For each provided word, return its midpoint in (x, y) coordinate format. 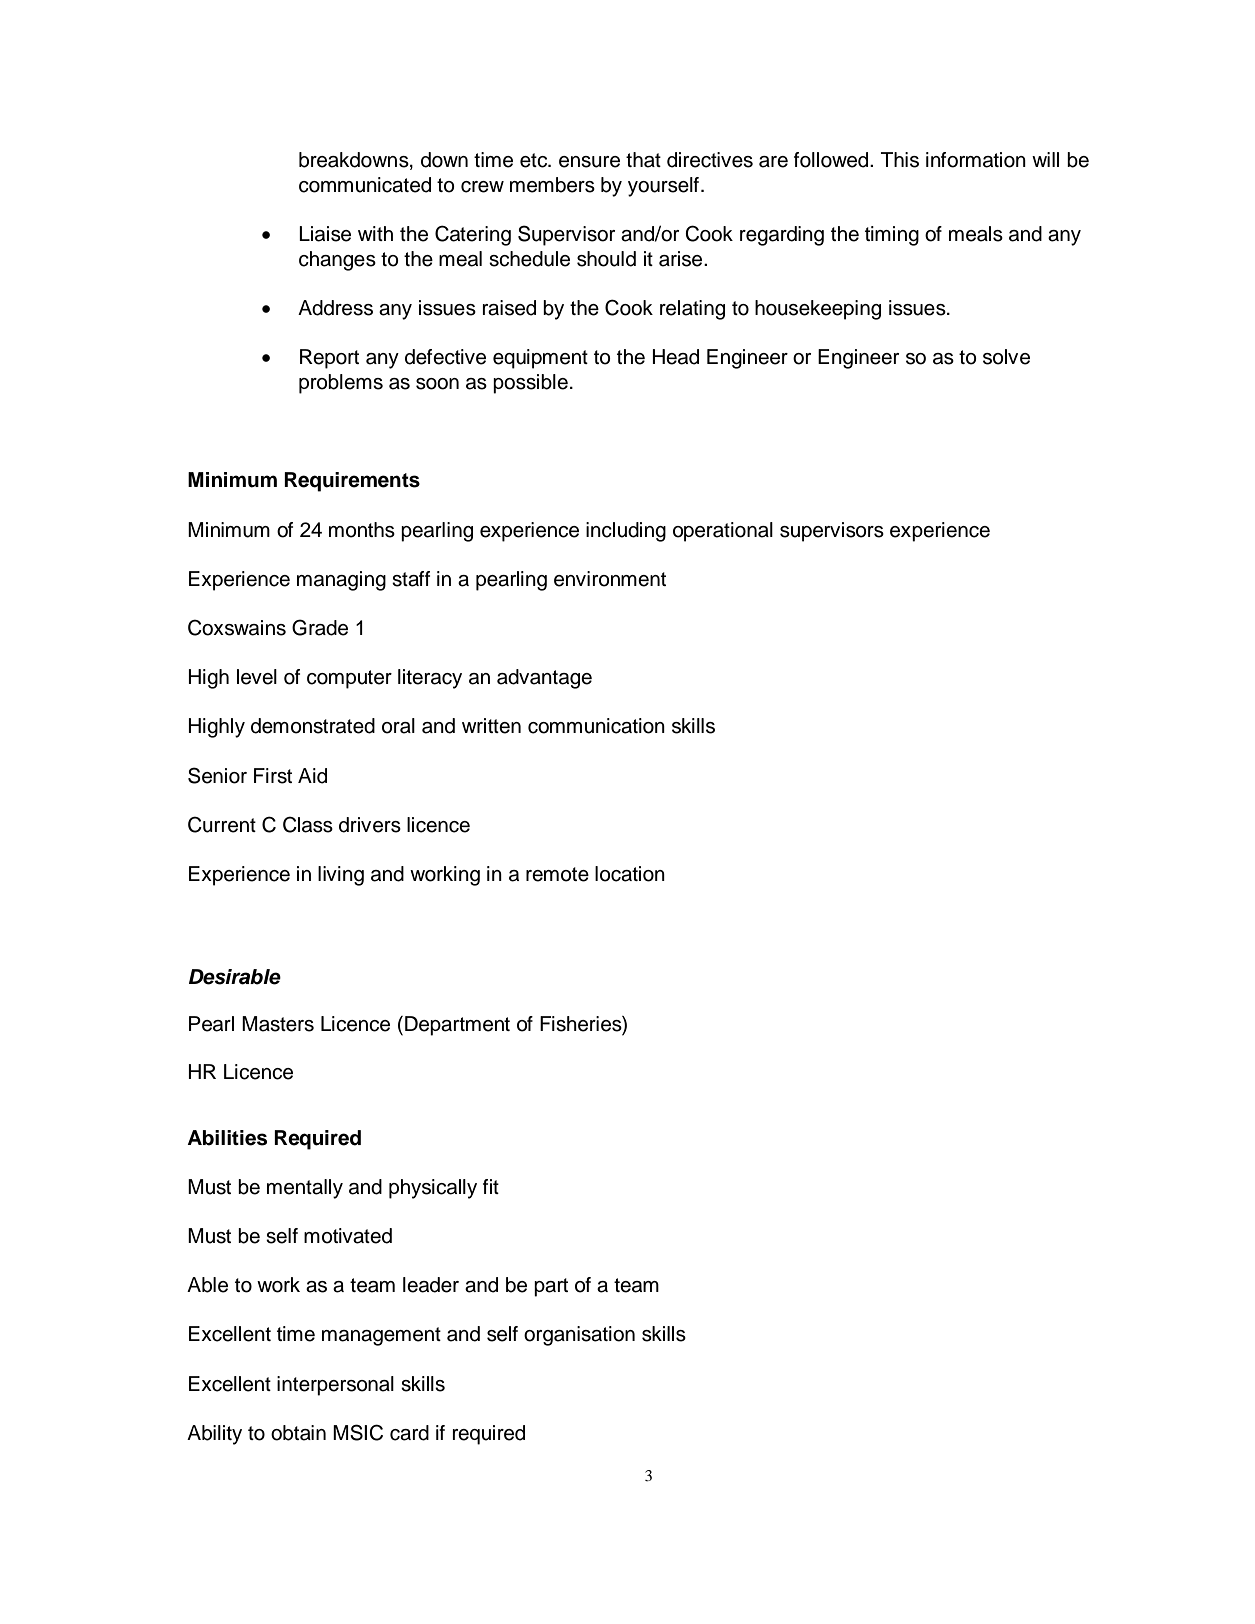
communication (596, 726)
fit (491, 1186)
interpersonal (335, 1386)
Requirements (352, 482)
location (630, 874)
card (409, 1433)
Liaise (325, 234)
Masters (278, 1024)
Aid (312, 776)
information (976, 160)
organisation (579, 1336)
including (626, 532)
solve (1006, 357)
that (643, 160)
